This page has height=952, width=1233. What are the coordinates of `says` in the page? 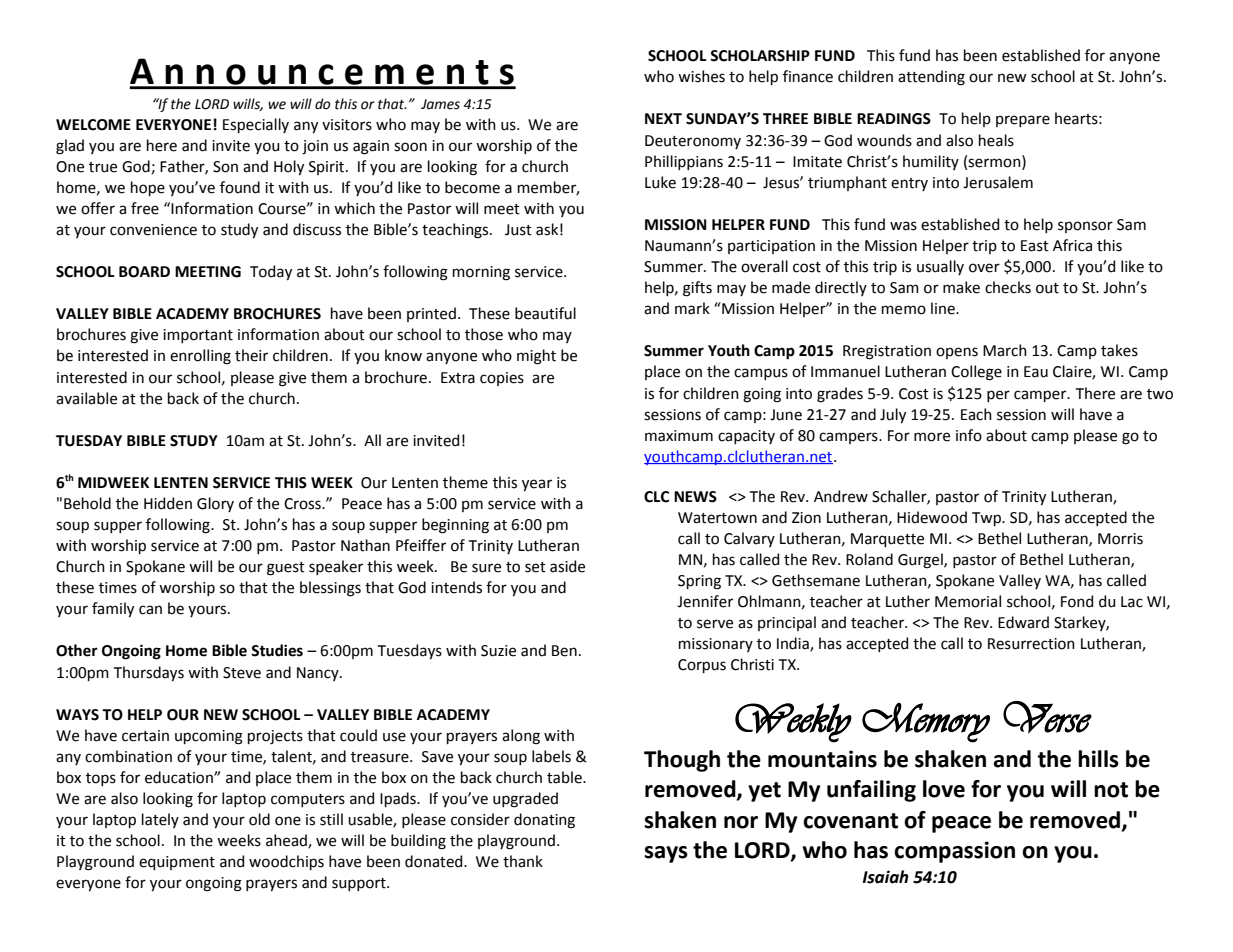 It's located at (666, 854).
